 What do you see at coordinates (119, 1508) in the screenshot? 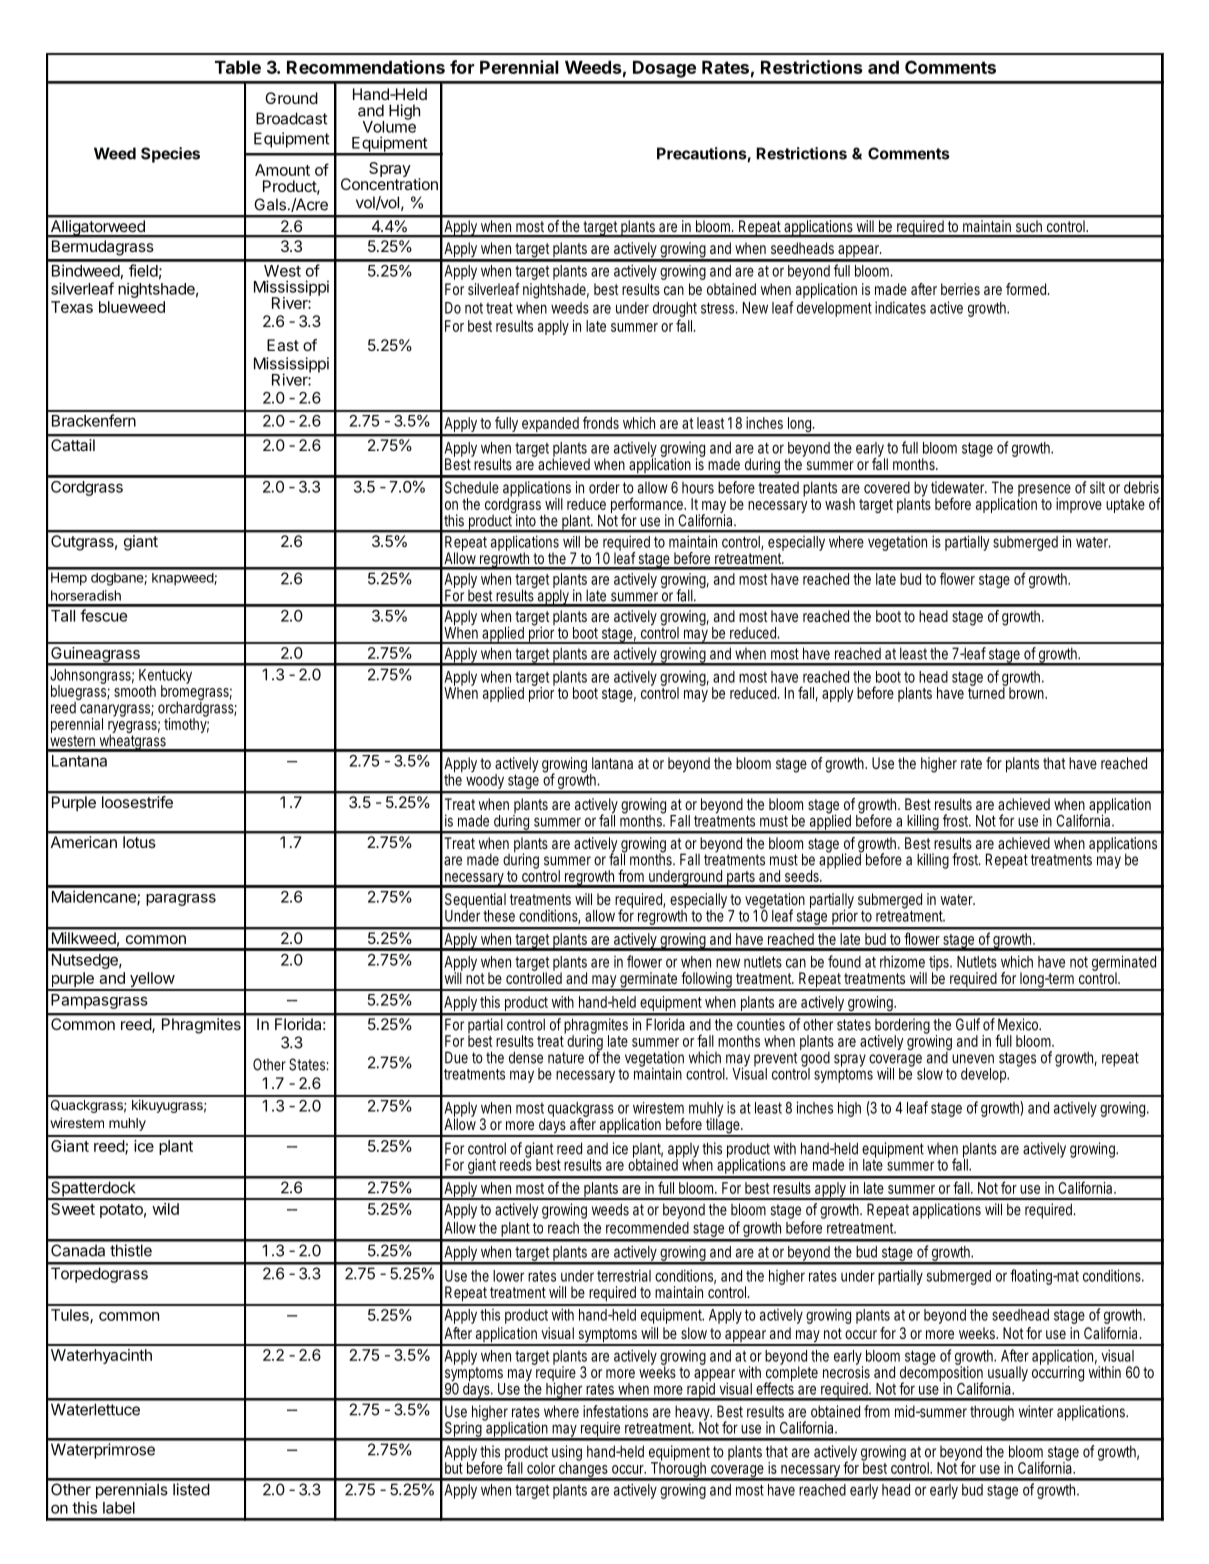
I see `label` at bounding box center [119, 1508].
